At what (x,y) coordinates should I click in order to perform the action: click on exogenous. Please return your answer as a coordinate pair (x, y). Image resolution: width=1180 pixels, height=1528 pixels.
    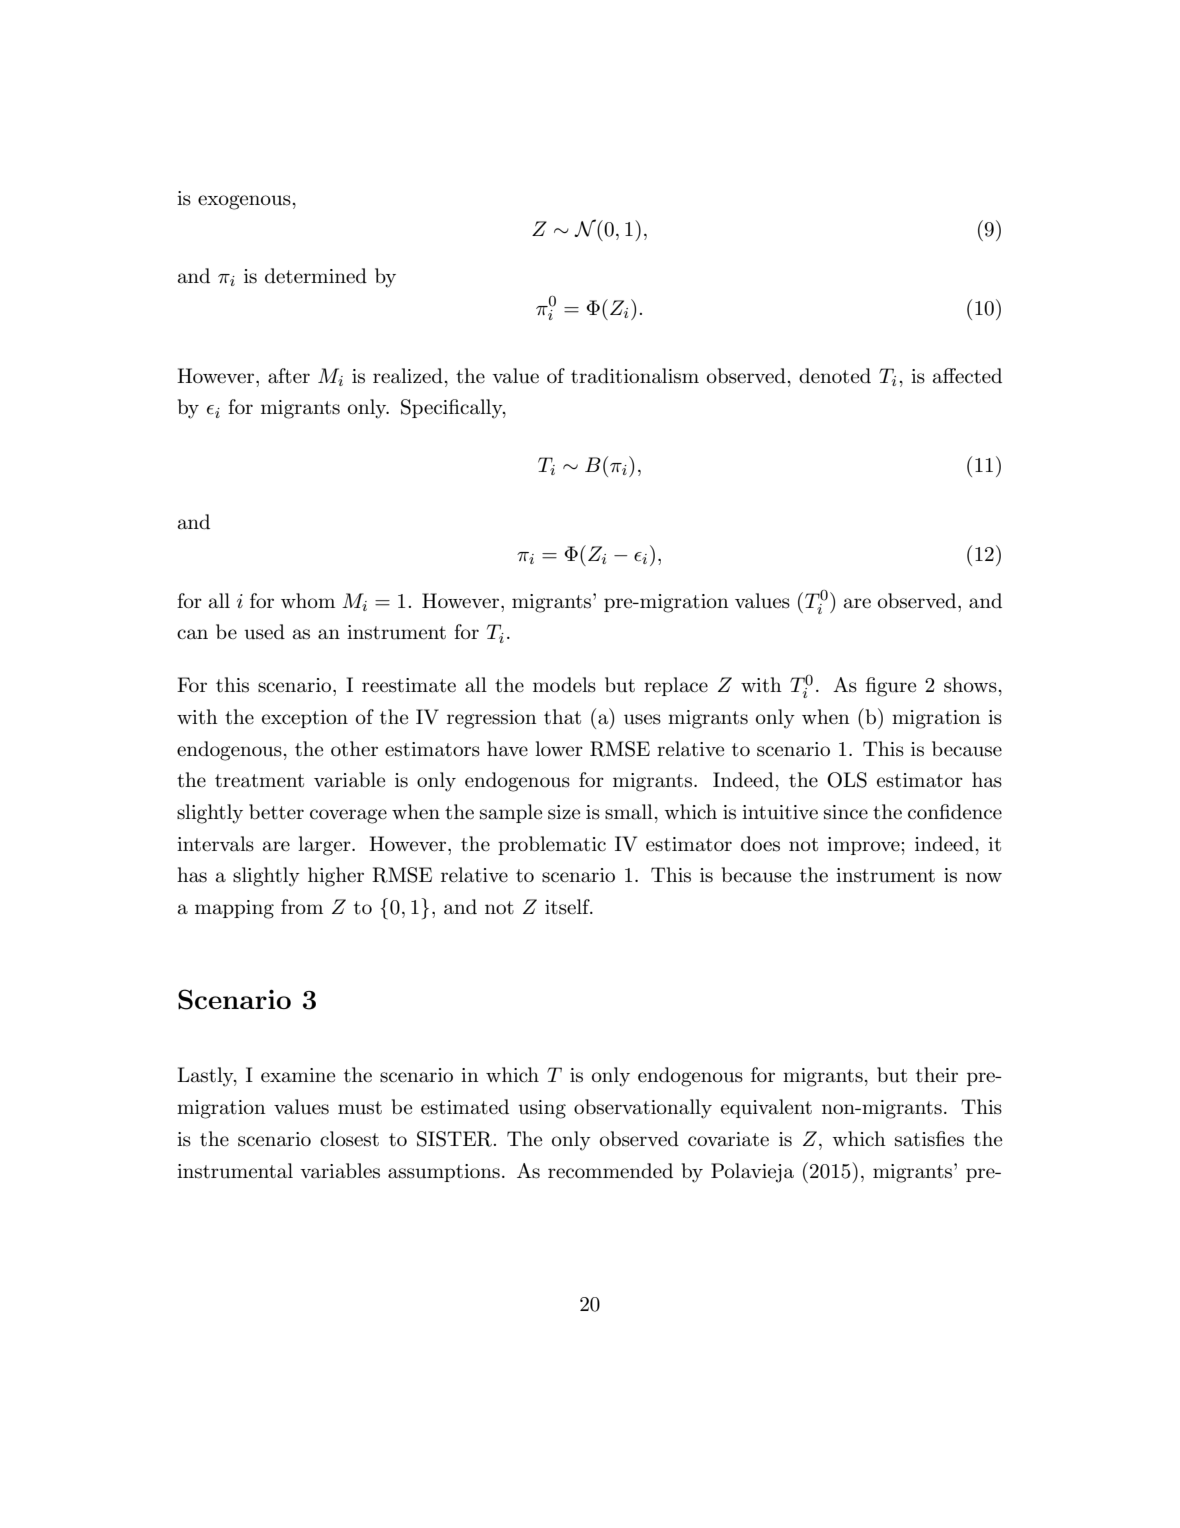
    Looking at the image, I should click on (245, 202).
